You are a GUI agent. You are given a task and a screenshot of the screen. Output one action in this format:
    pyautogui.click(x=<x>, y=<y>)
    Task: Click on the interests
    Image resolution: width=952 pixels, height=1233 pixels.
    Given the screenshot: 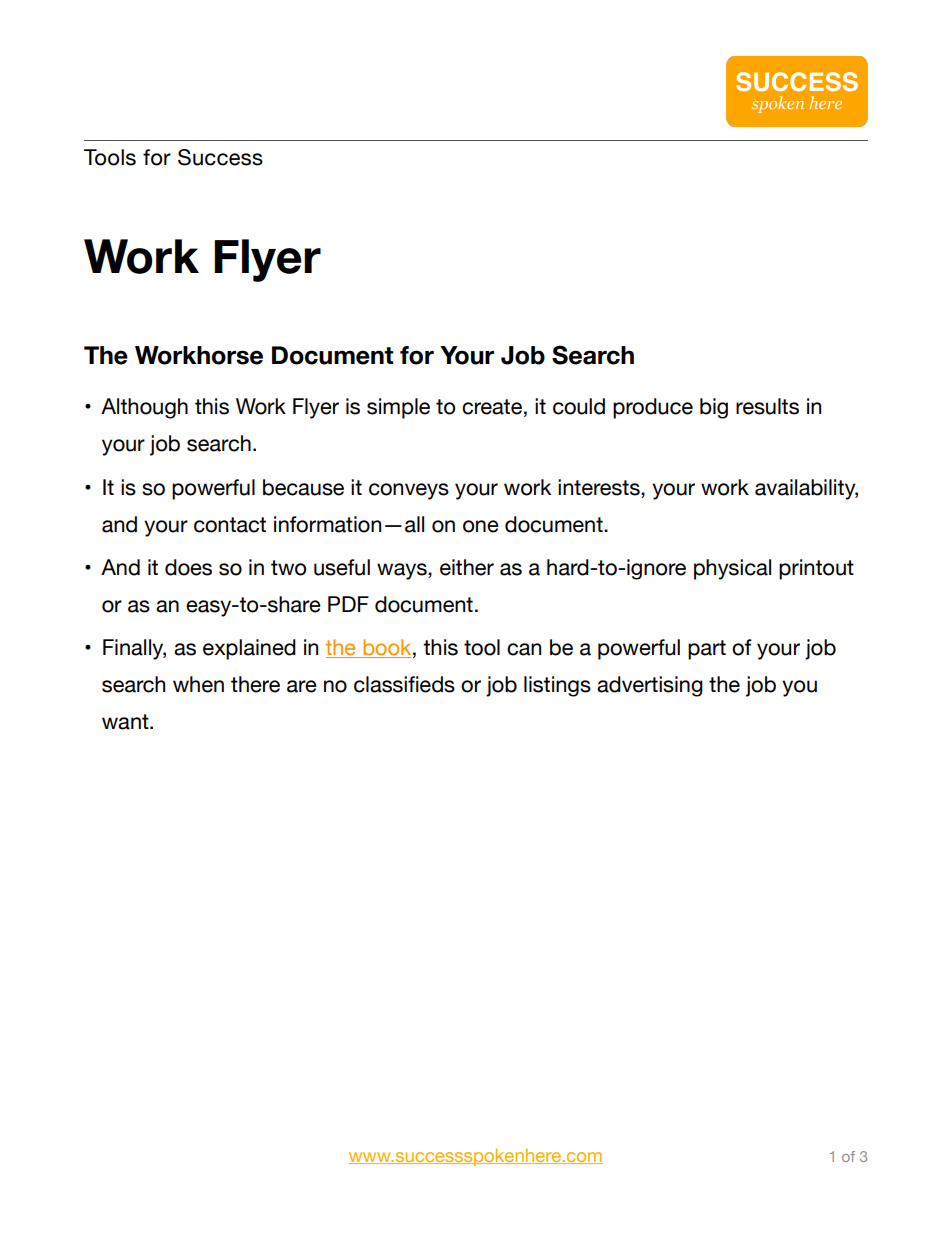 What is the action you would take?
    pyautogui.click(x=600, y=487)
